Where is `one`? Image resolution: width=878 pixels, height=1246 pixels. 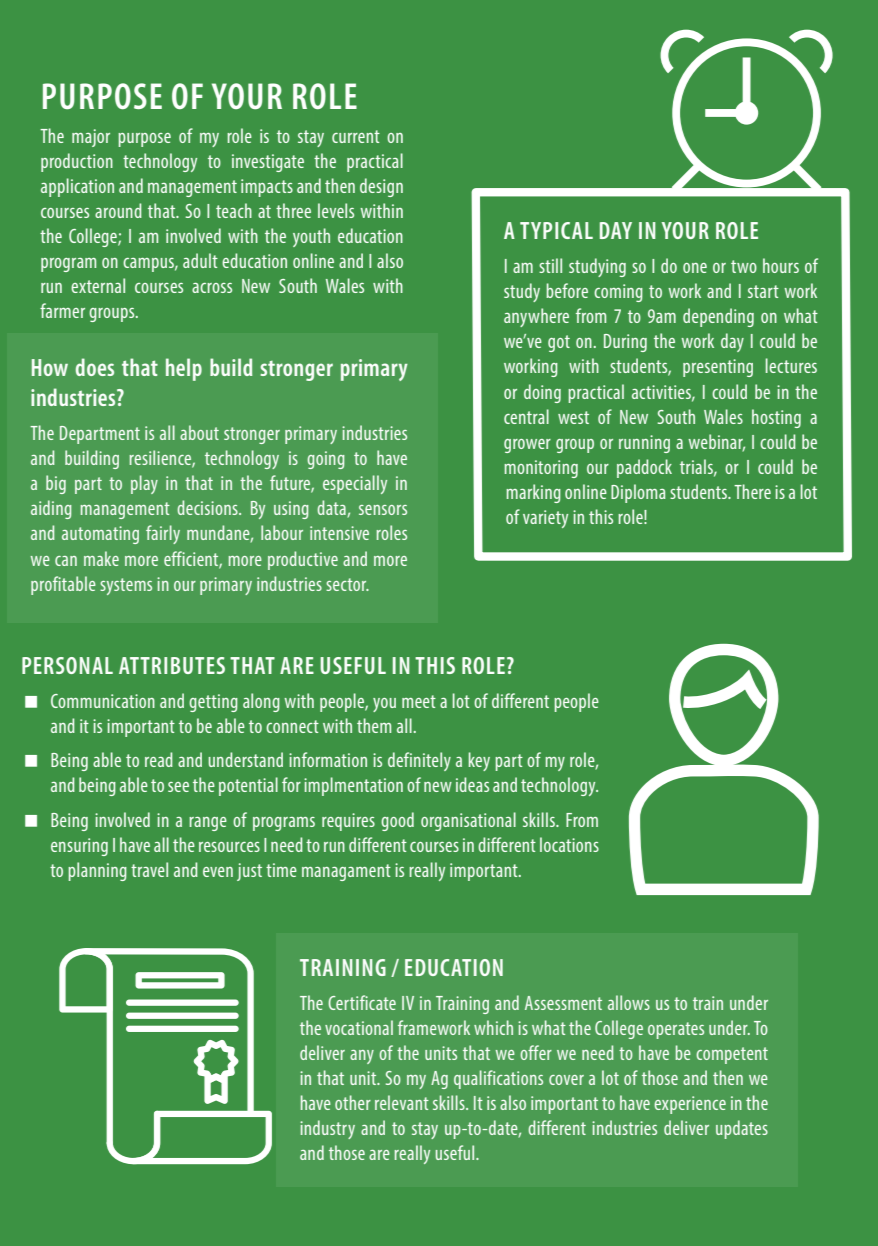
one is located at coordinates (695, 268).
